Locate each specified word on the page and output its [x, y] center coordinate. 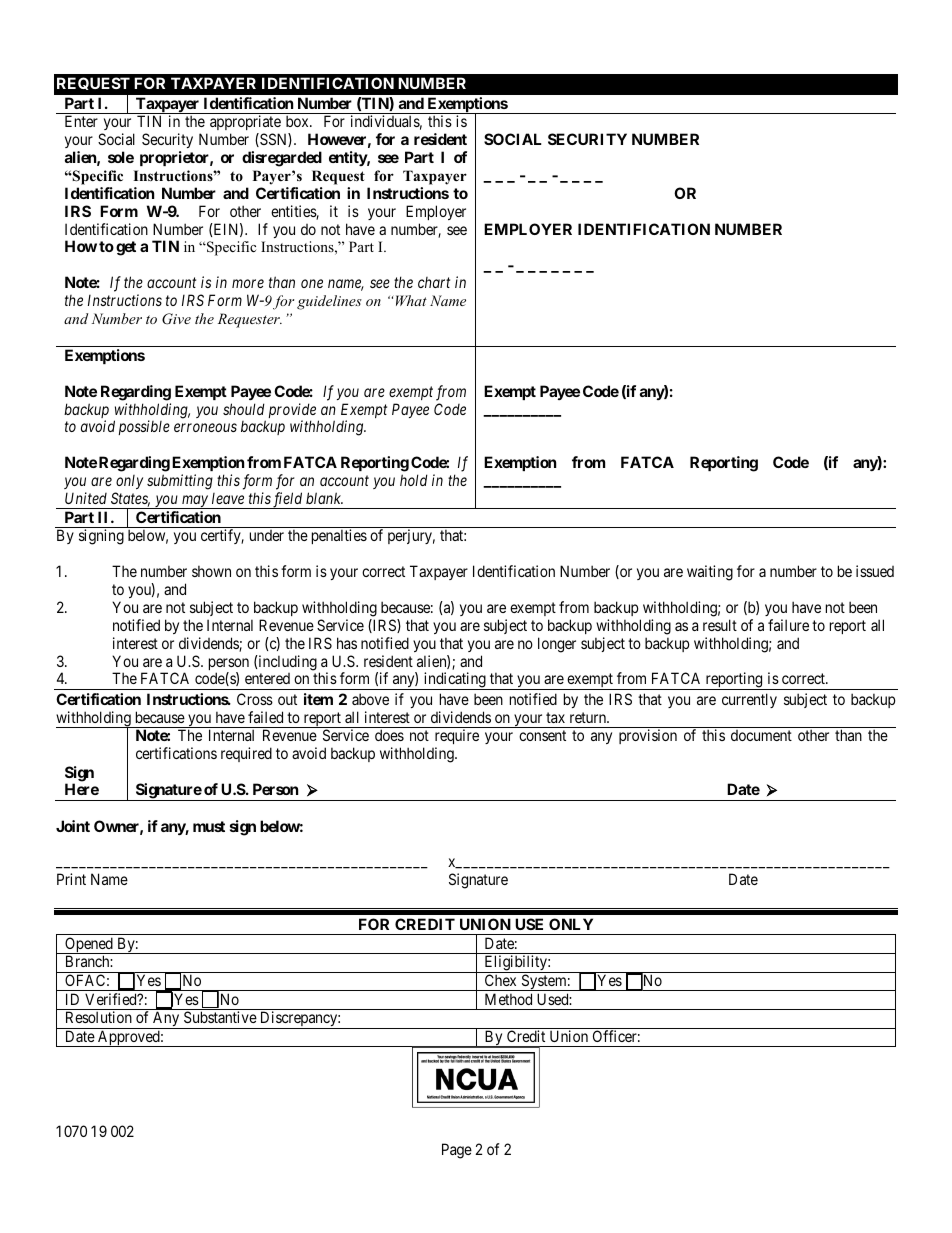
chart [434, 282]
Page [457, 1151]
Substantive [220, 1017]
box [298, 121]
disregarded [282, 159]
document [761, 735]
